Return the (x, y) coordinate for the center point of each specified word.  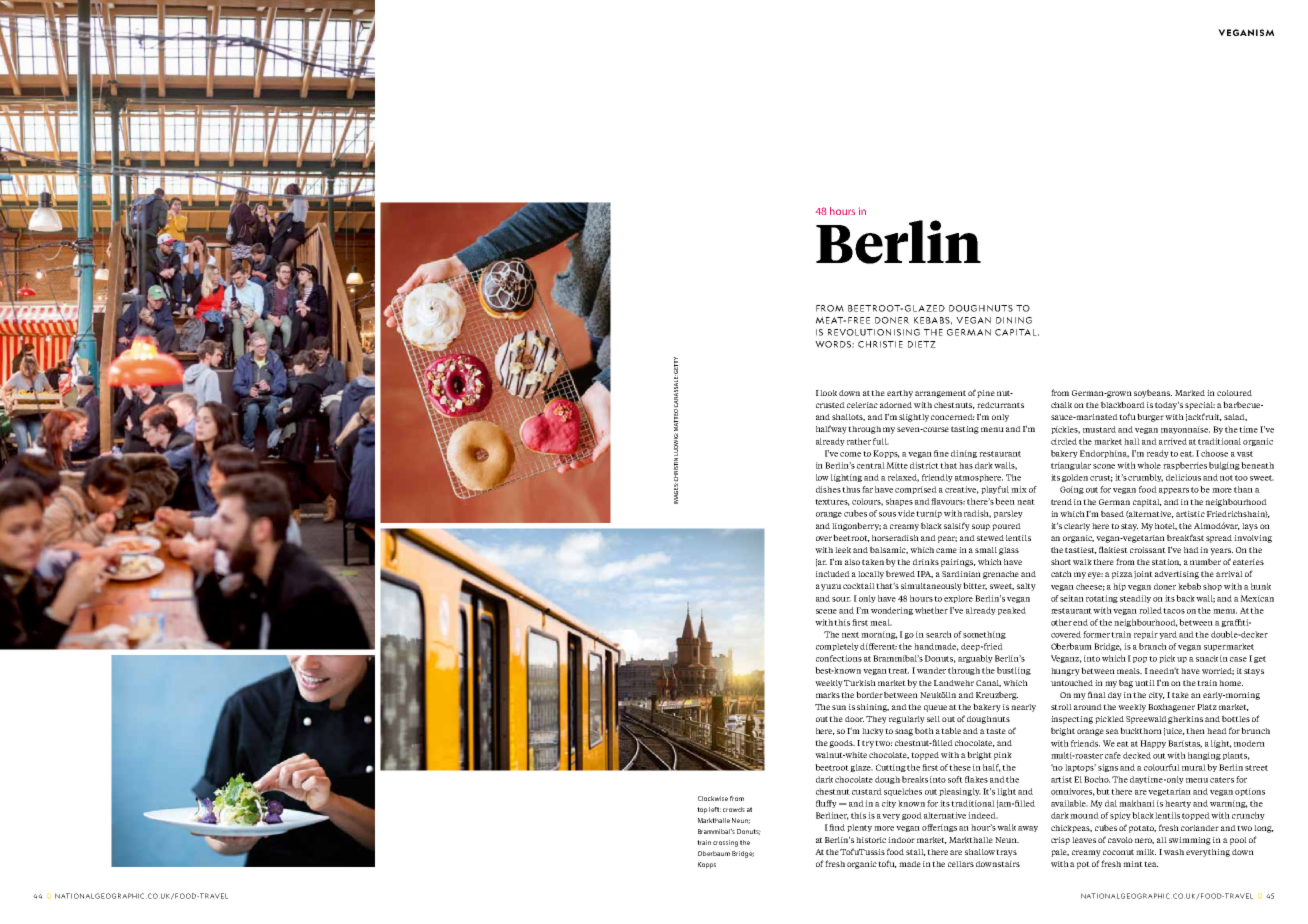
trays (1006, 853)
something (984, 635)
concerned (953, 417)
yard (1168, 635)
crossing (725, 843)
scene (826, 611)
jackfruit (1204, 417)
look (828, 393)
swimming (1190, 841)
